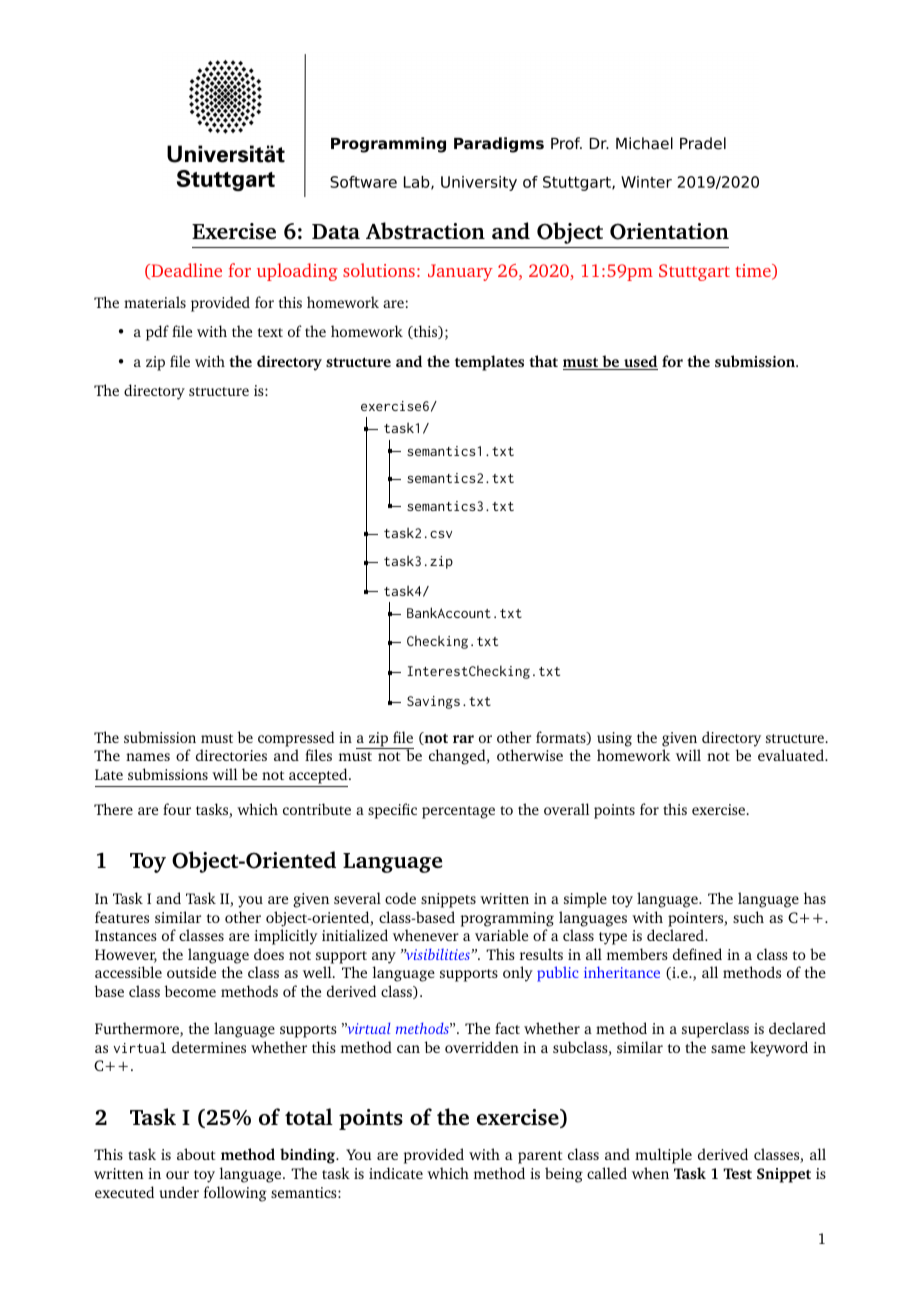 This screenshot has height=1308, width=924. What do you see at coordinates (196, 1154) in the screenshot?
I see `about` at bounding box center [196, 1154].
